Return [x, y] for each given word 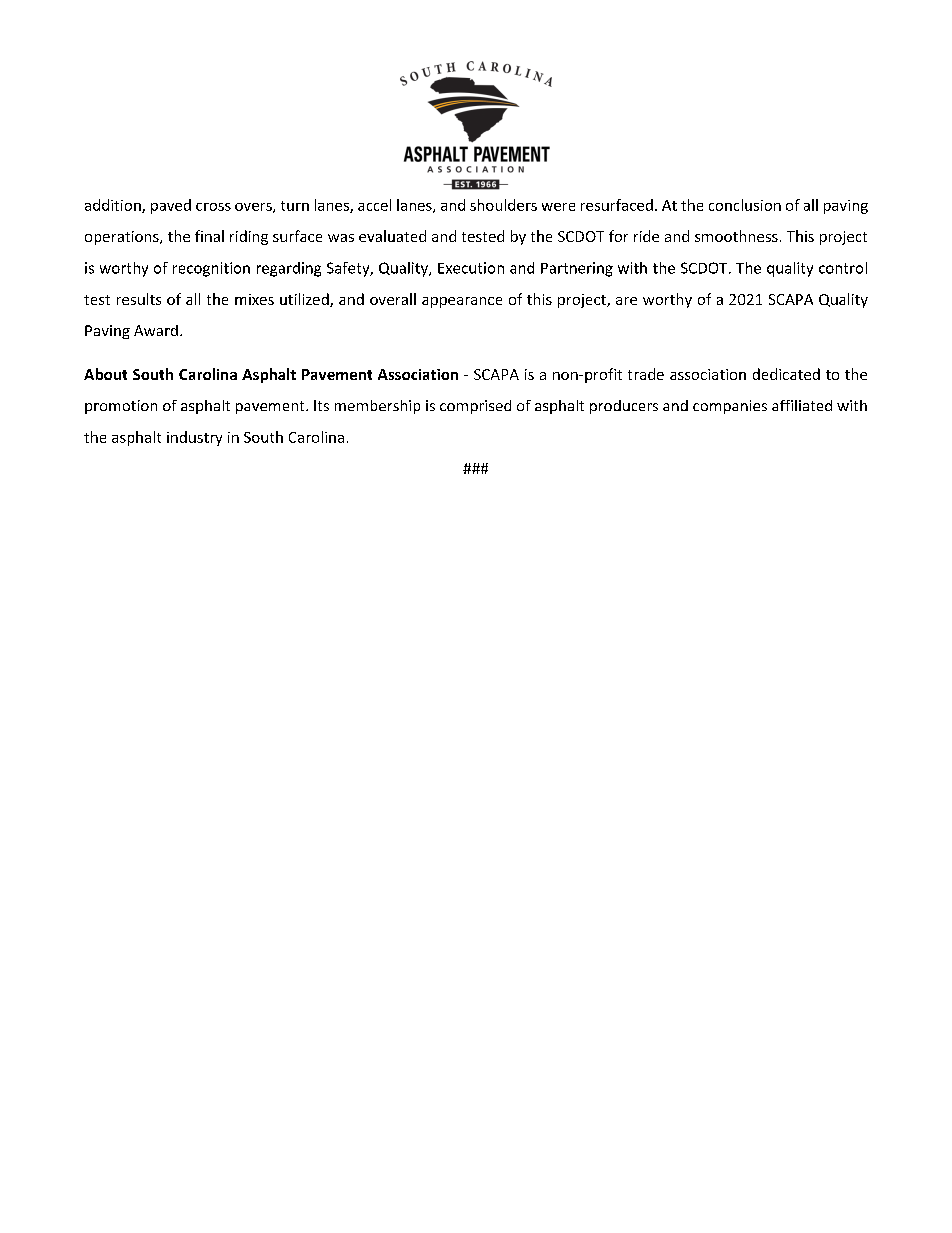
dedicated [786, 374]
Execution [471, 268]
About [105, 374]
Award [156, 330]
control [843, 268]
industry [194, 438]
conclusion [745, 205]
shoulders [503, 205]
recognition [211, 269]
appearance [462, 302]
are [626, 301]
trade [646, 374]
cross [213, 207]
